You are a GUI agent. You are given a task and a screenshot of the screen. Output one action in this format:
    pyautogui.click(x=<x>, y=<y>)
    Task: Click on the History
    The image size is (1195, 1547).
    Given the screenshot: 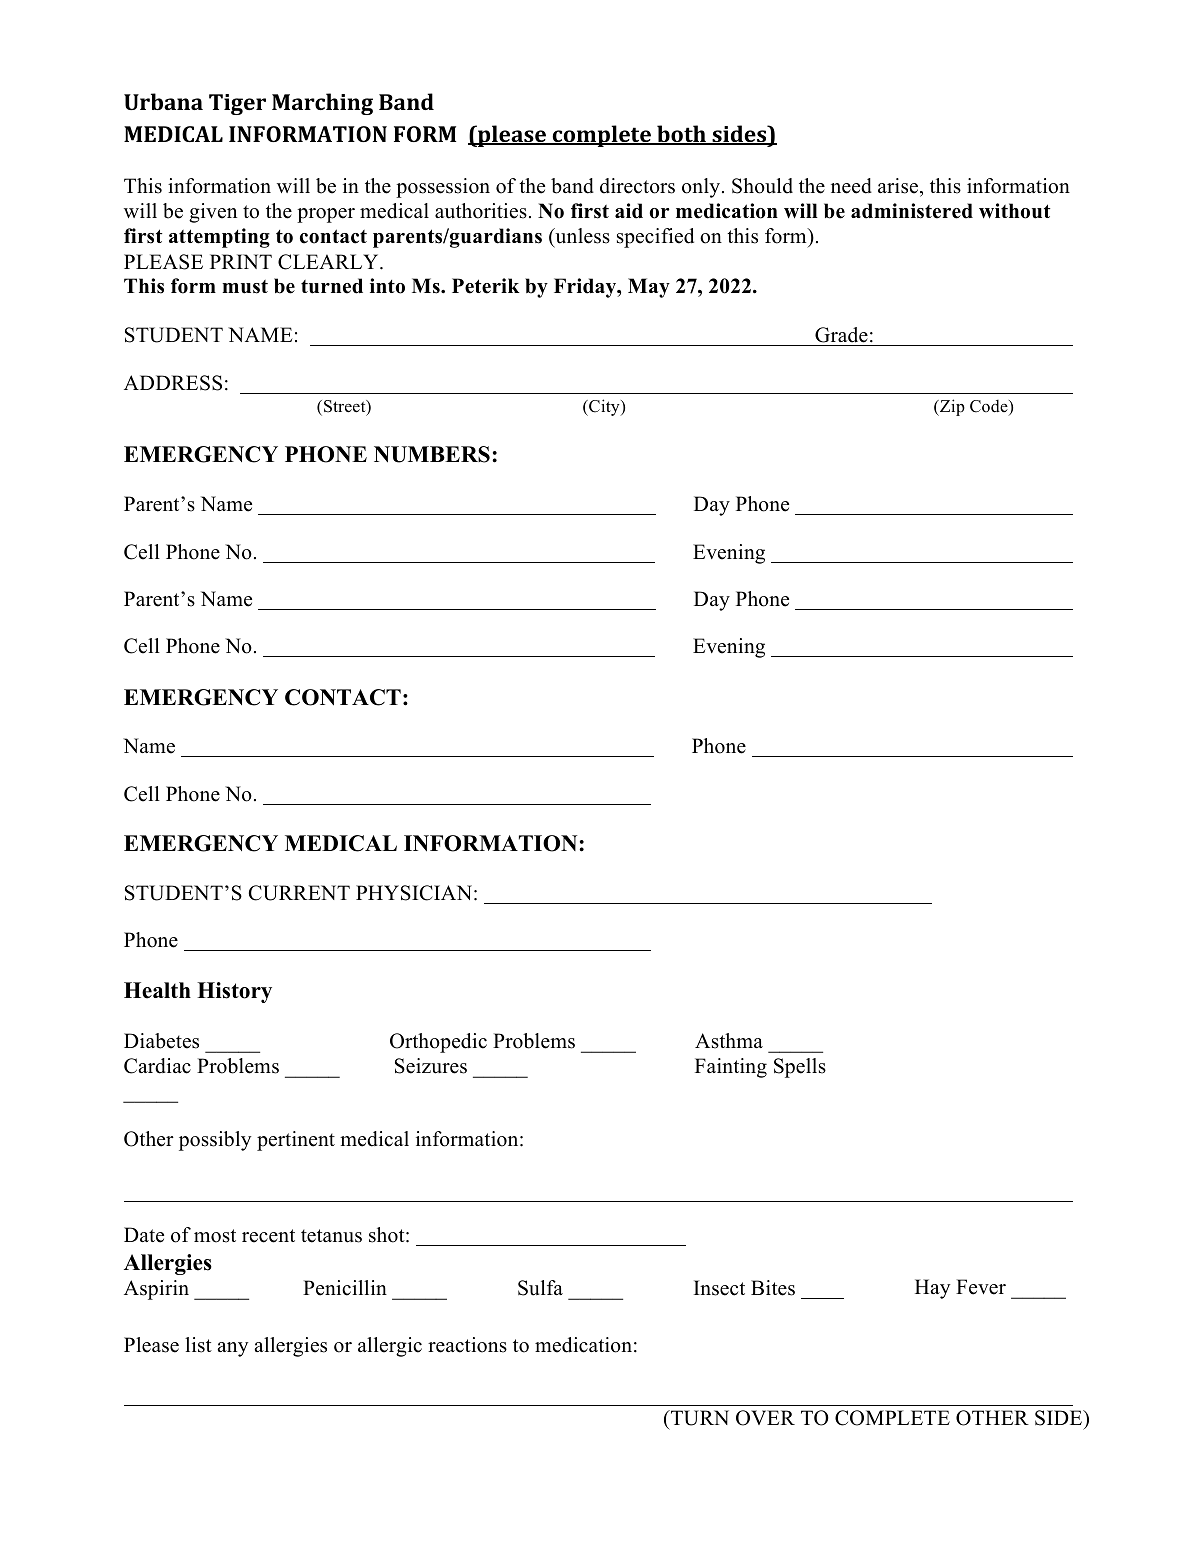 What is the action you would take?
    pyautogui.click(x=234, y=992)
